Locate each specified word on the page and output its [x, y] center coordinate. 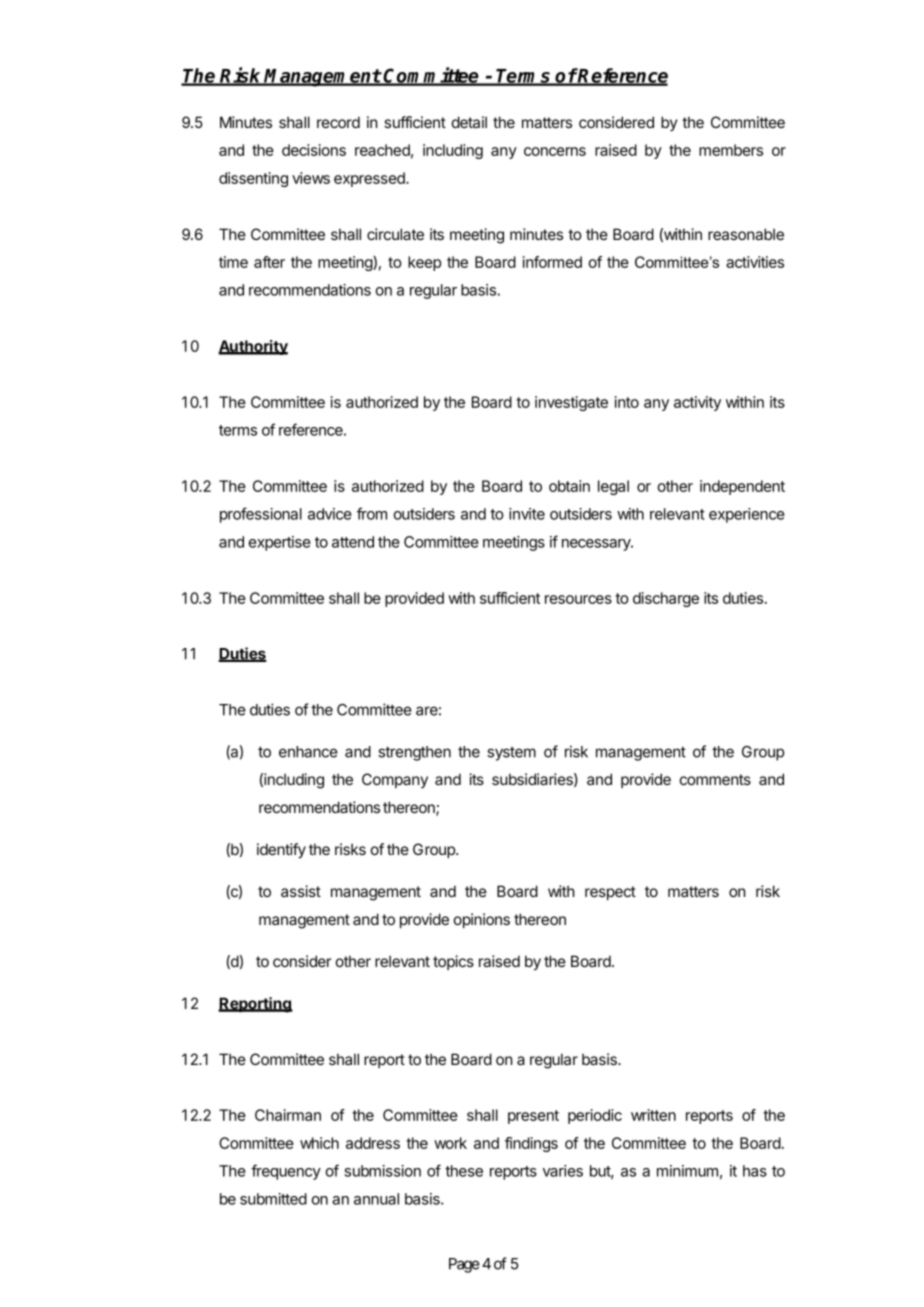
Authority [253, 347]
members [731, 150]
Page [464, 1265]
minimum [687, 1171]
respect [610, 893]
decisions [314, 150]
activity [697, 403]
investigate [571, 403]
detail [469, 122]
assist [301, 891]
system [511, 754]
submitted [273, 1199]
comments [715, 779]
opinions [482, 920]
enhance [308, 752]
